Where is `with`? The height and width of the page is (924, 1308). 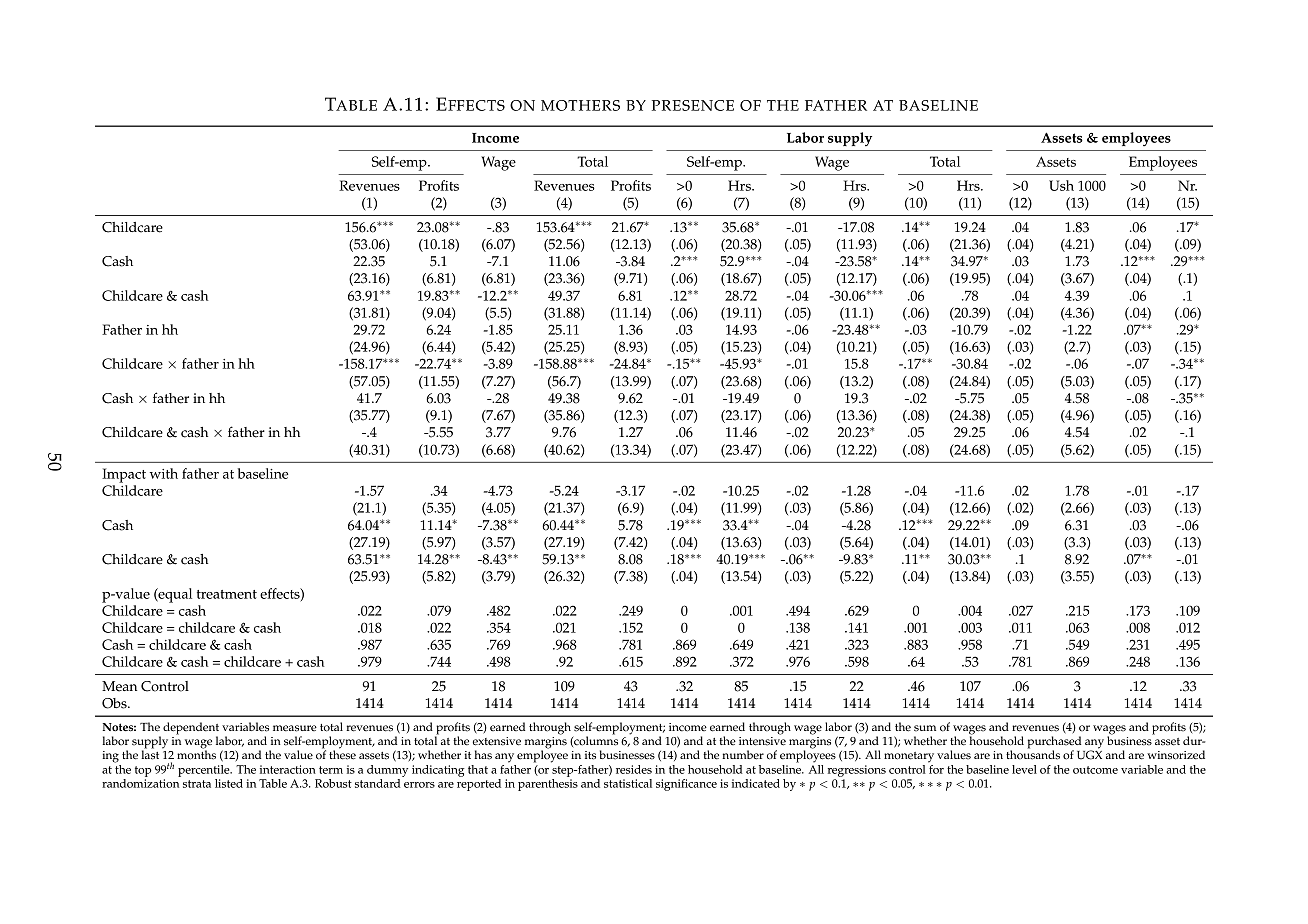
with is located at coordinates (164, 473).
